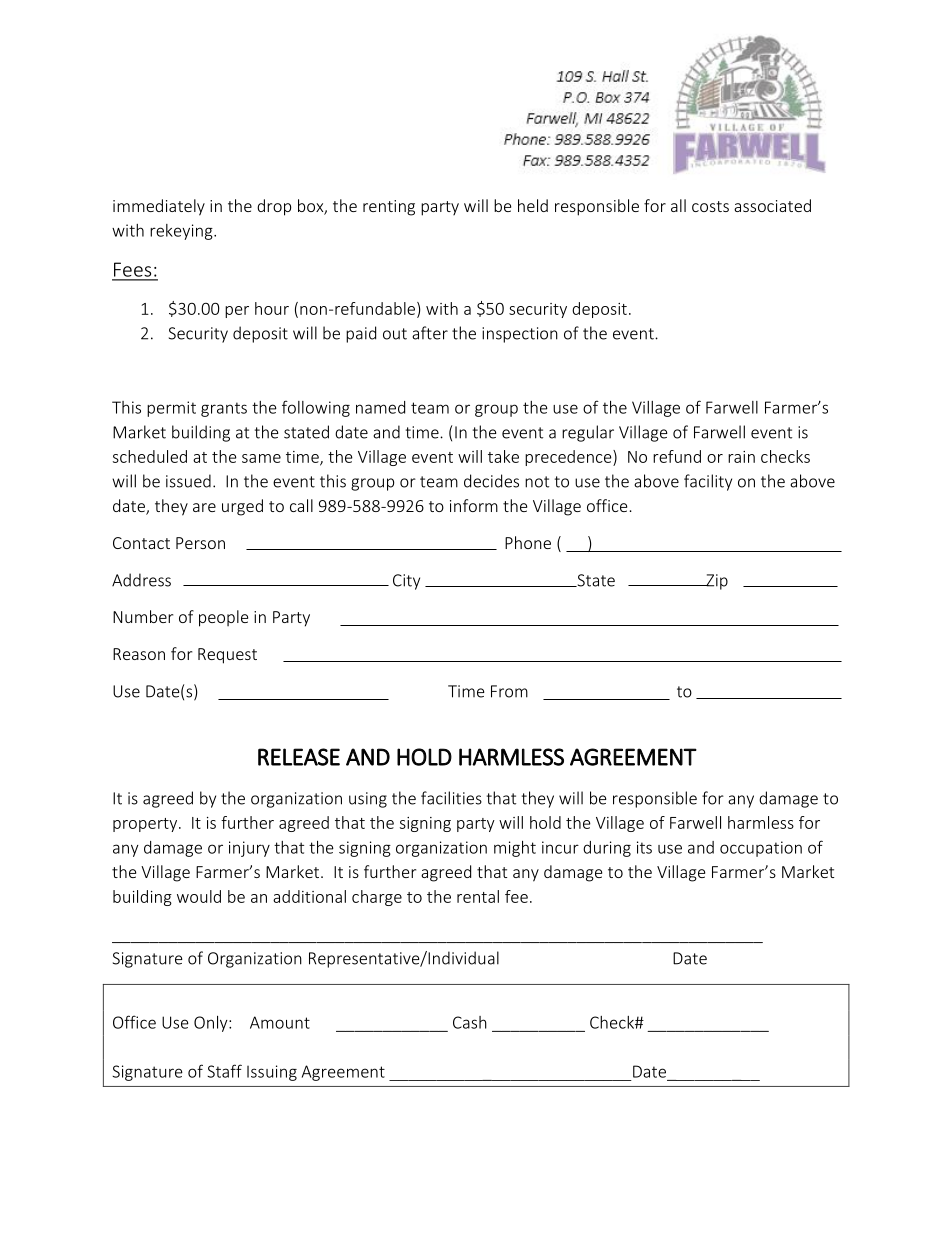 Image resolution: width=952 pixels, height=1233 pixels. What do you see at coordinates (182, 232) in the screenshot?
I see `rekeying` at bounding box center [182, 232].
